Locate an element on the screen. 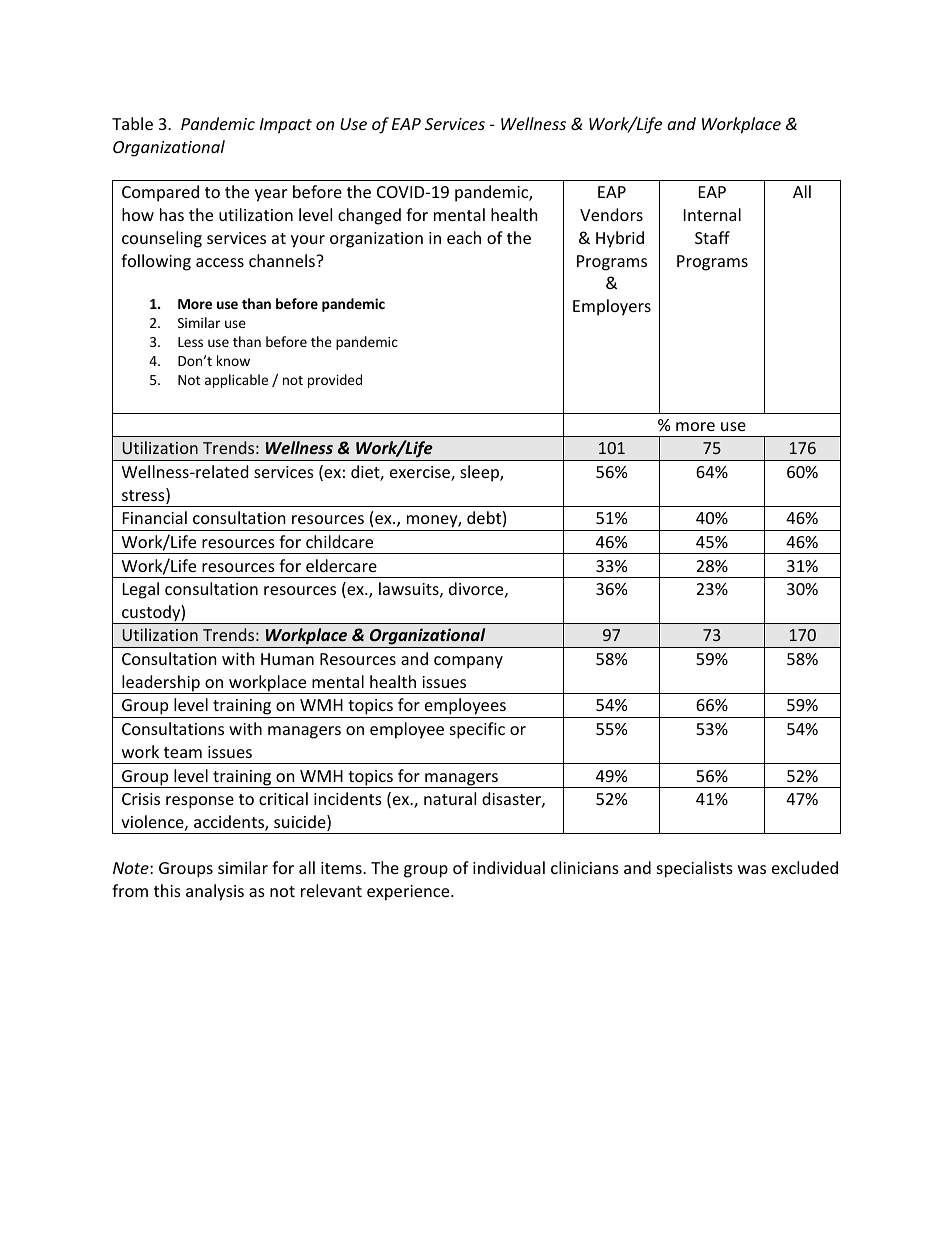 Image resolution: width=952 pixels, height=1233 pixels. Internal is located at coordinates (712, 214).
